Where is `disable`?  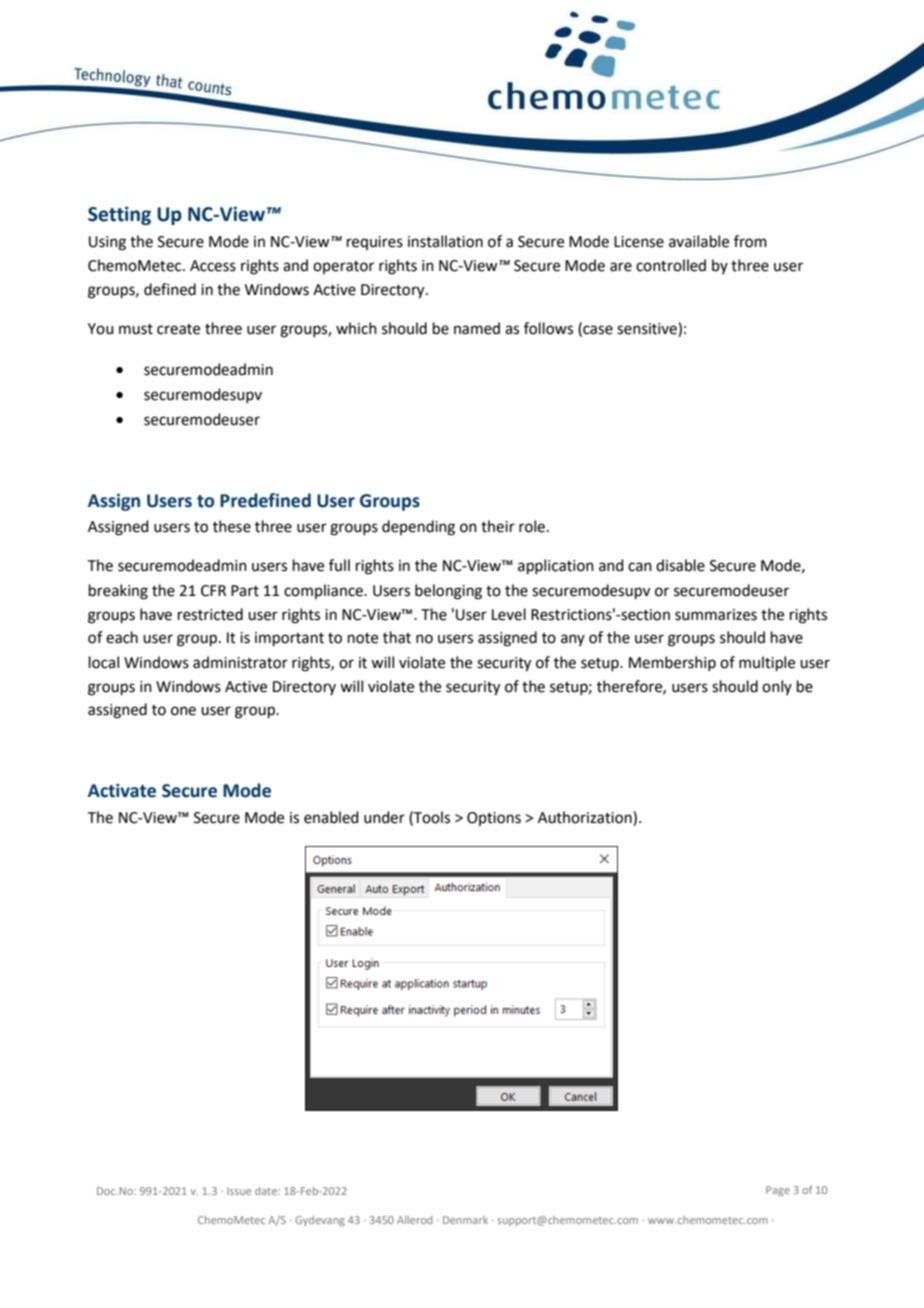 disable is located at coordinates (680, 565).
